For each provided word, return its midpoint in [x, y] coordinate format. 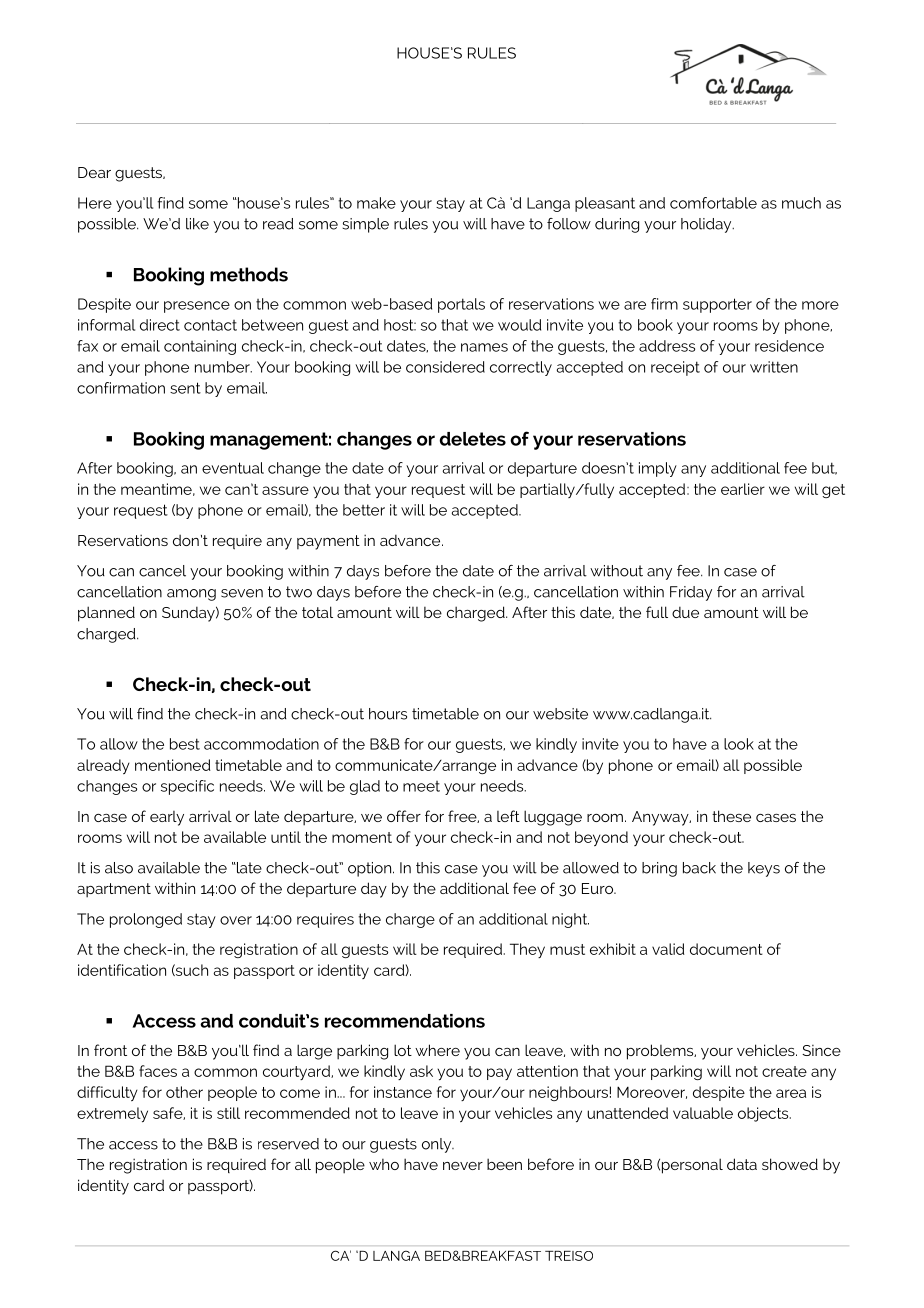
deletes [473, 439]
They [527, 950]
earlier [743, 489]
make [376, 203]
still [228, 1113]
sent [185, 388]
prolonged [146, 920]
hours [388, 714]
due [685, 612]
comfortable [713, 203]
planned [106, 614]
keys [764, 869]
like [197, 224]
